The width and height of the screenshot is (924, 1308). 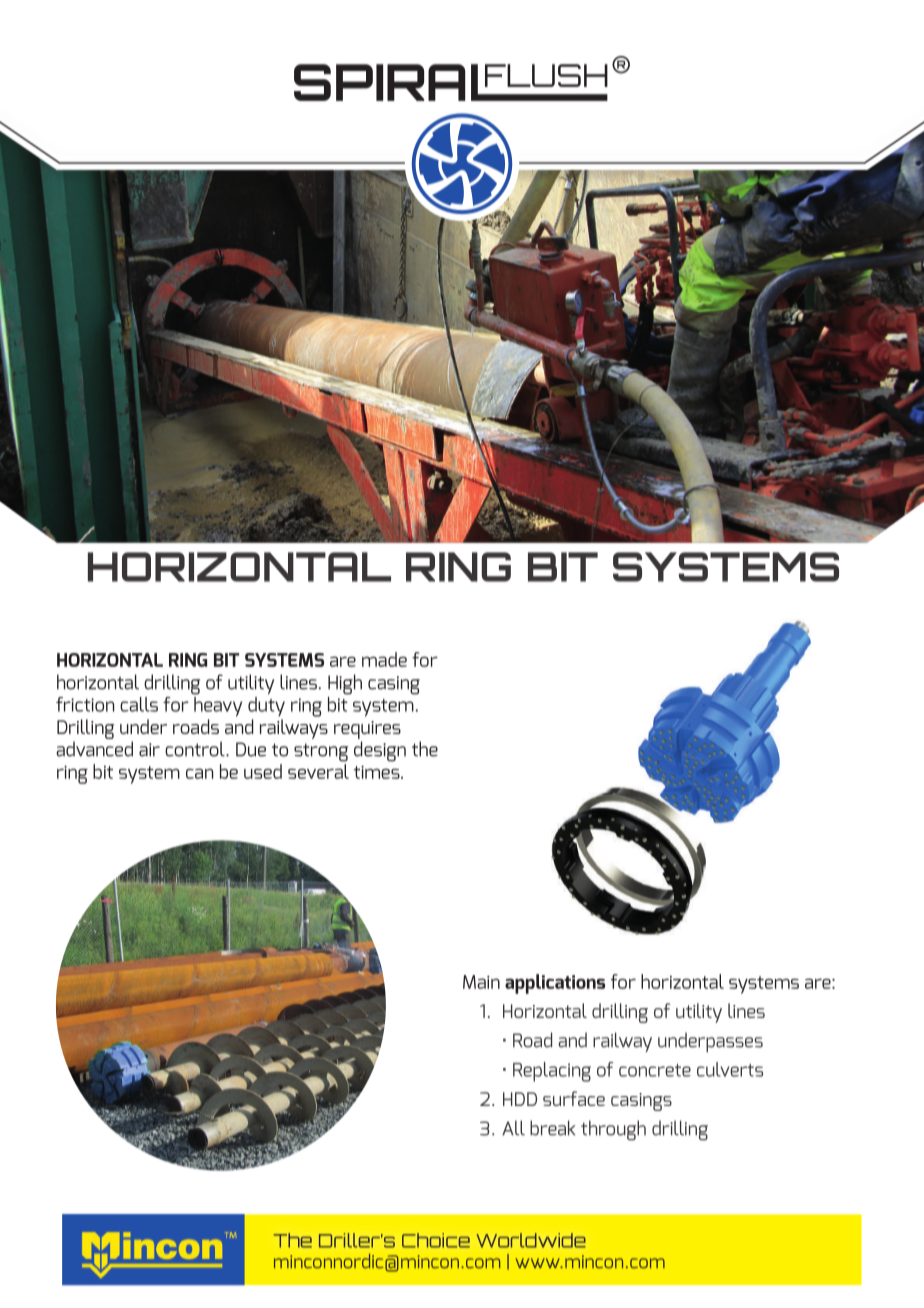 What do you see at coordinates (378, 772) in the screenshot?
I see `times` at bounding box center [378, 772].
